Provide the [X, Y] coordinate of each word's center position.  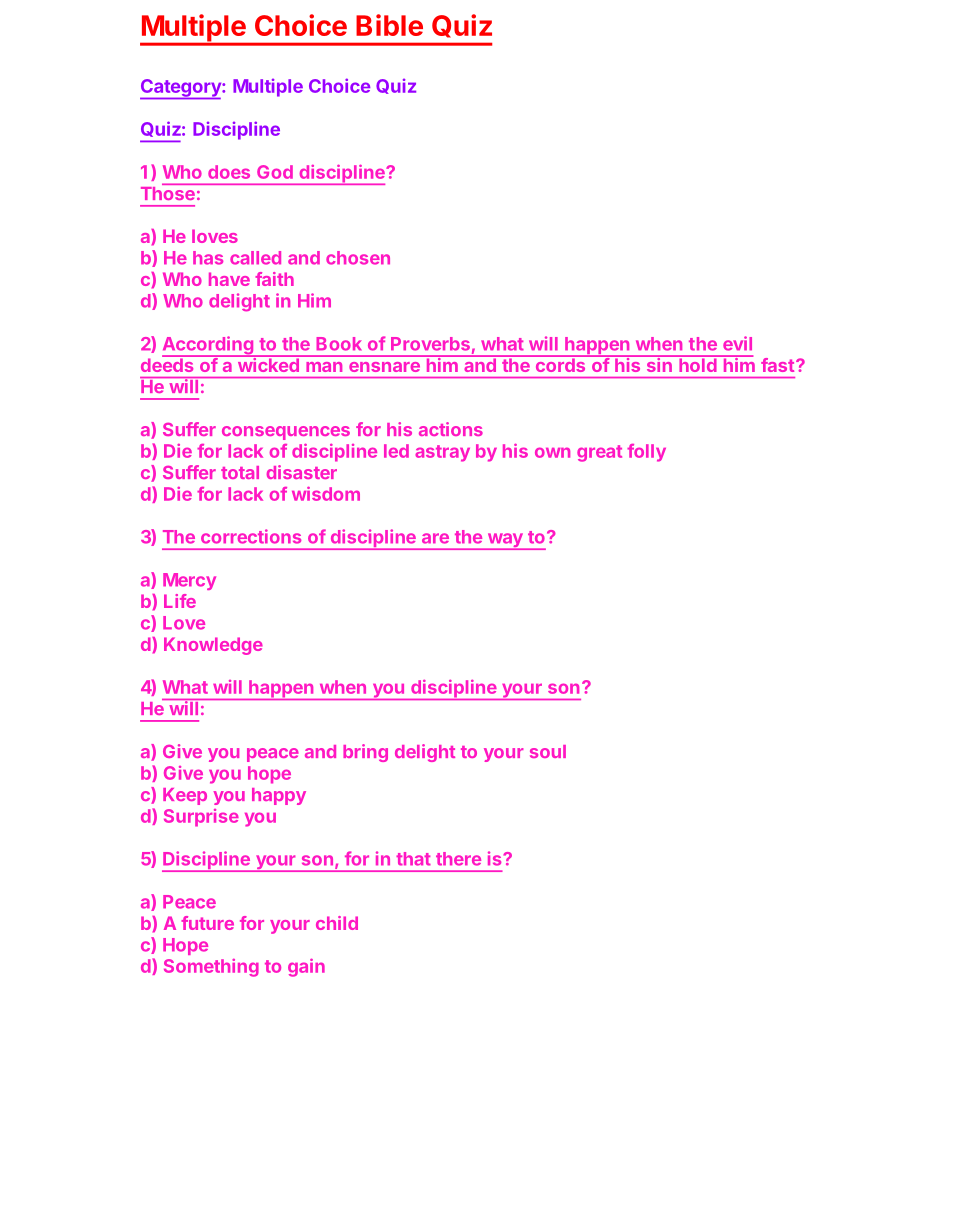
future [207, 923]
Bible [389, 25]
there [458, 859]
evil [737, 343]
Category [181, 89]
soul [548, 751]
